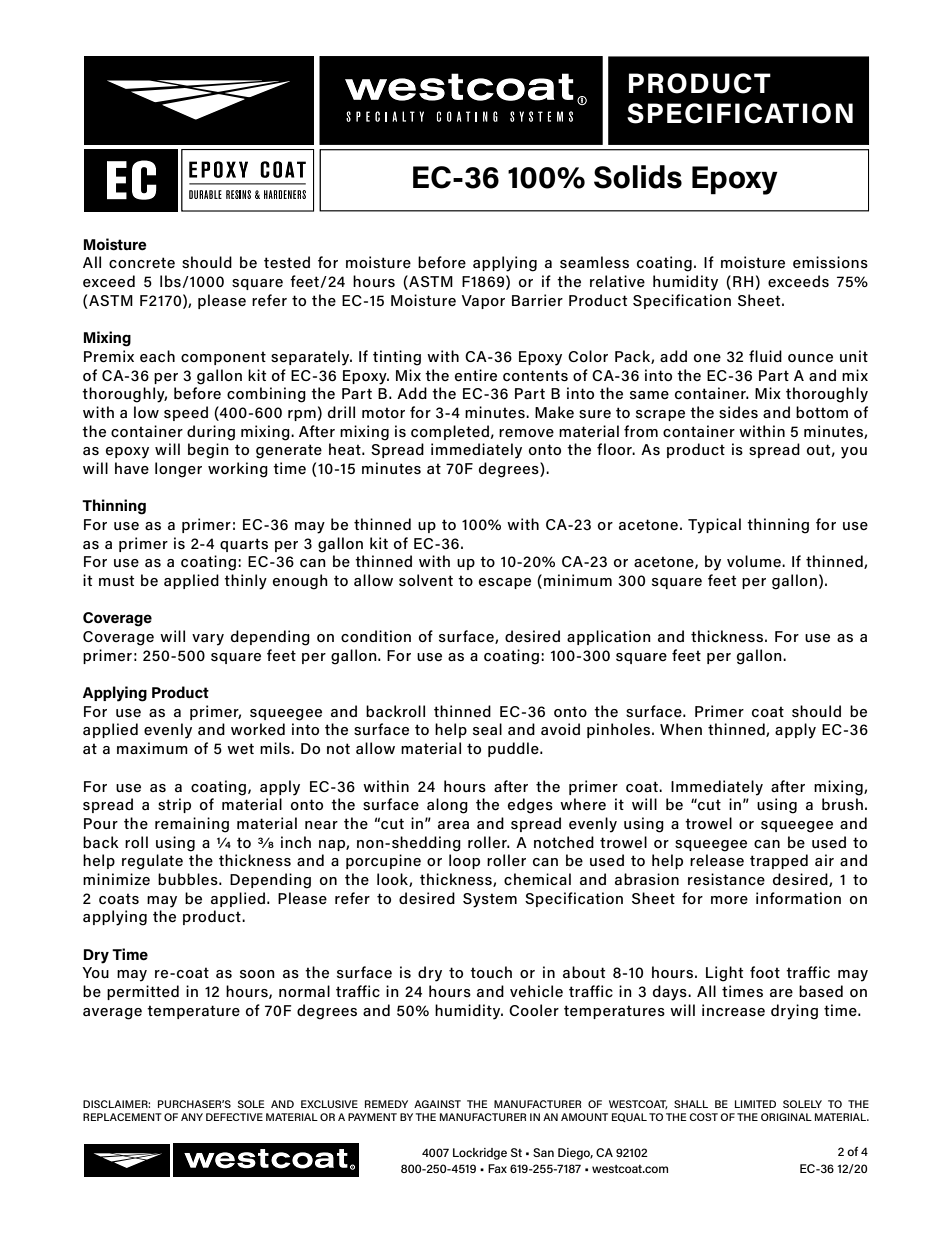  I want to click on sides, so click(738, 412).
